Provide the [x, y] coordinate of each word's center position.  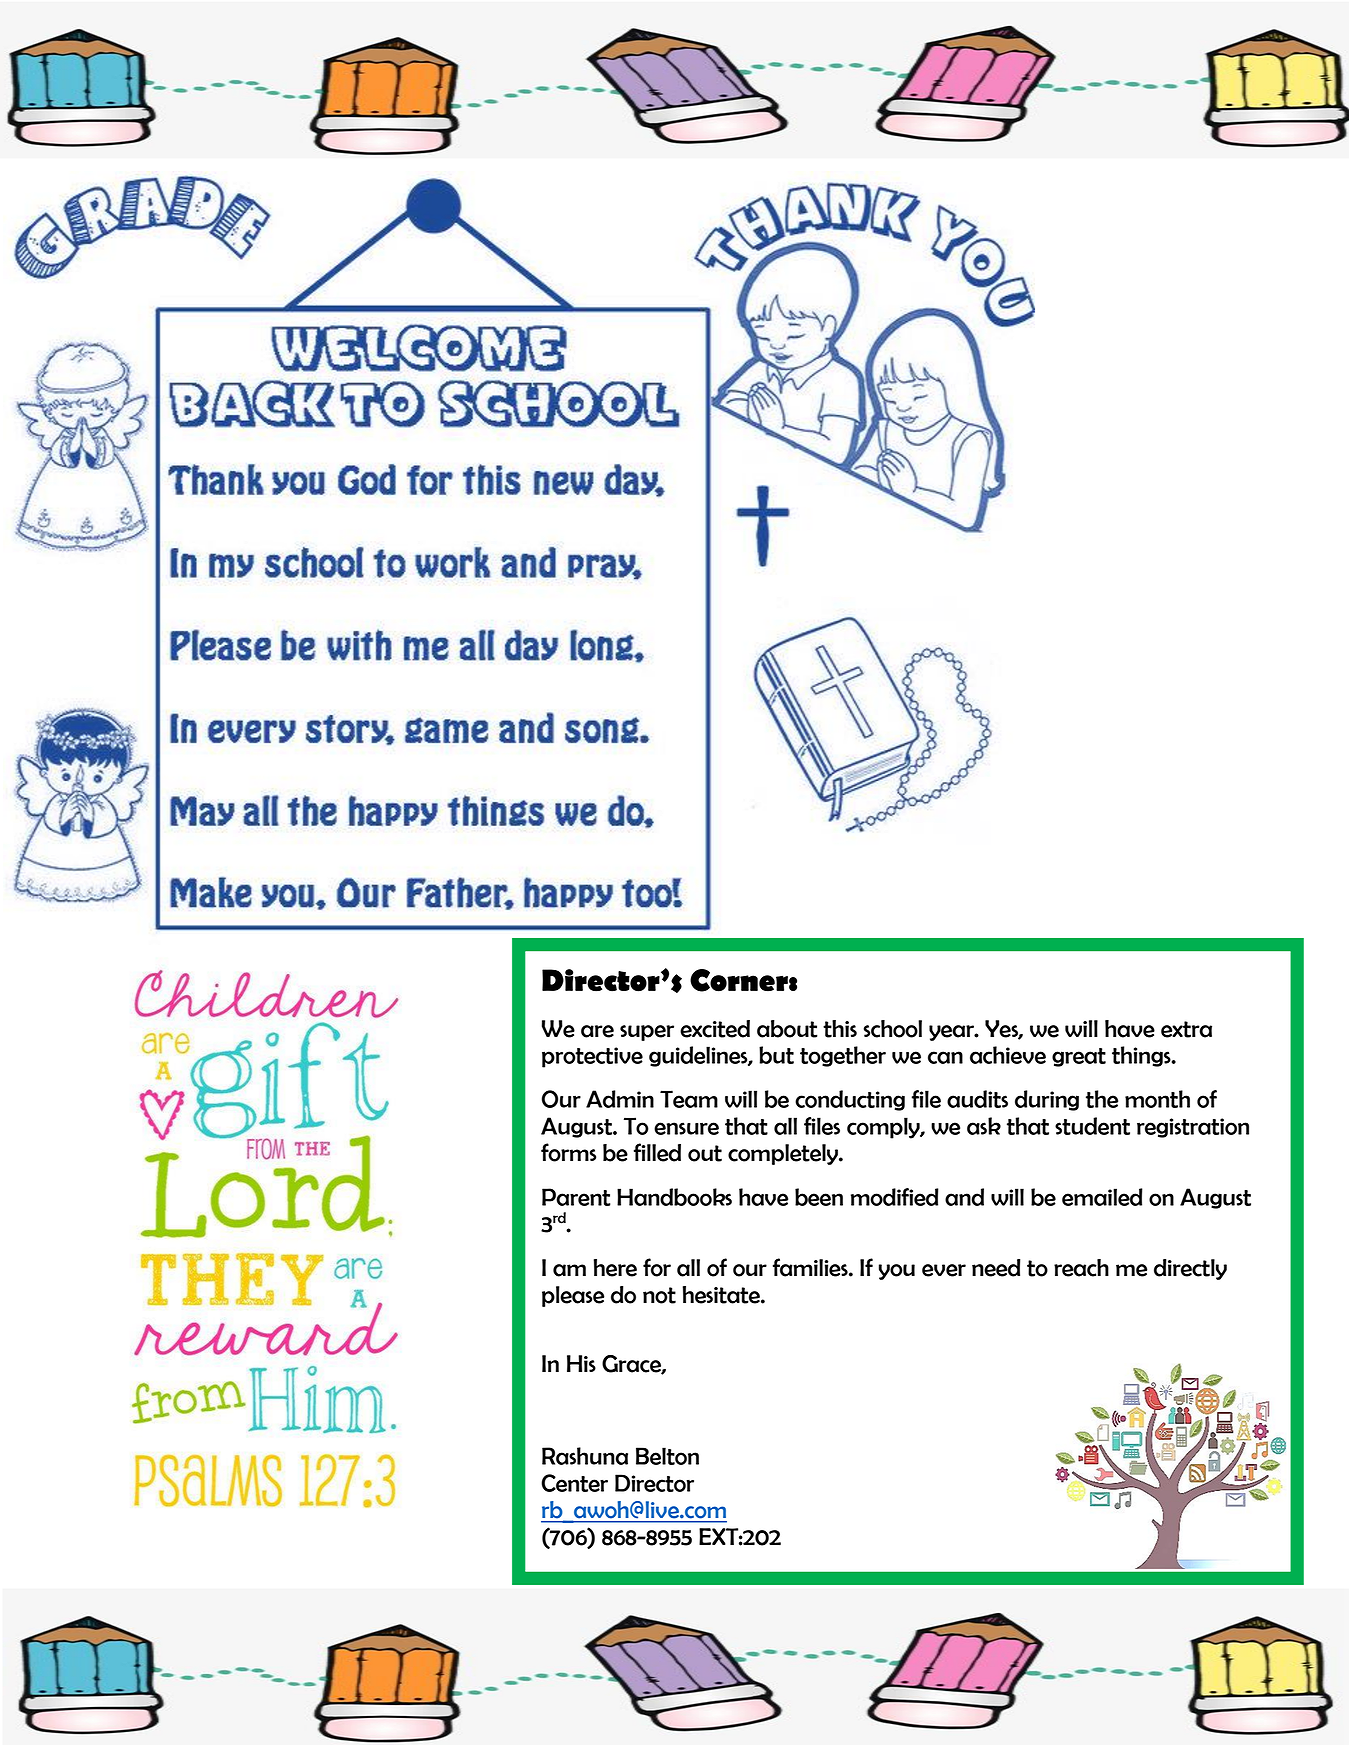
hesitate [722, 1295]
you [897, 1272]
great [1079, 1057]
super [647, 1033]
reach [1081, 1268]
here [615, 1268]
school [893, 1029]
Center [574, 1483]
